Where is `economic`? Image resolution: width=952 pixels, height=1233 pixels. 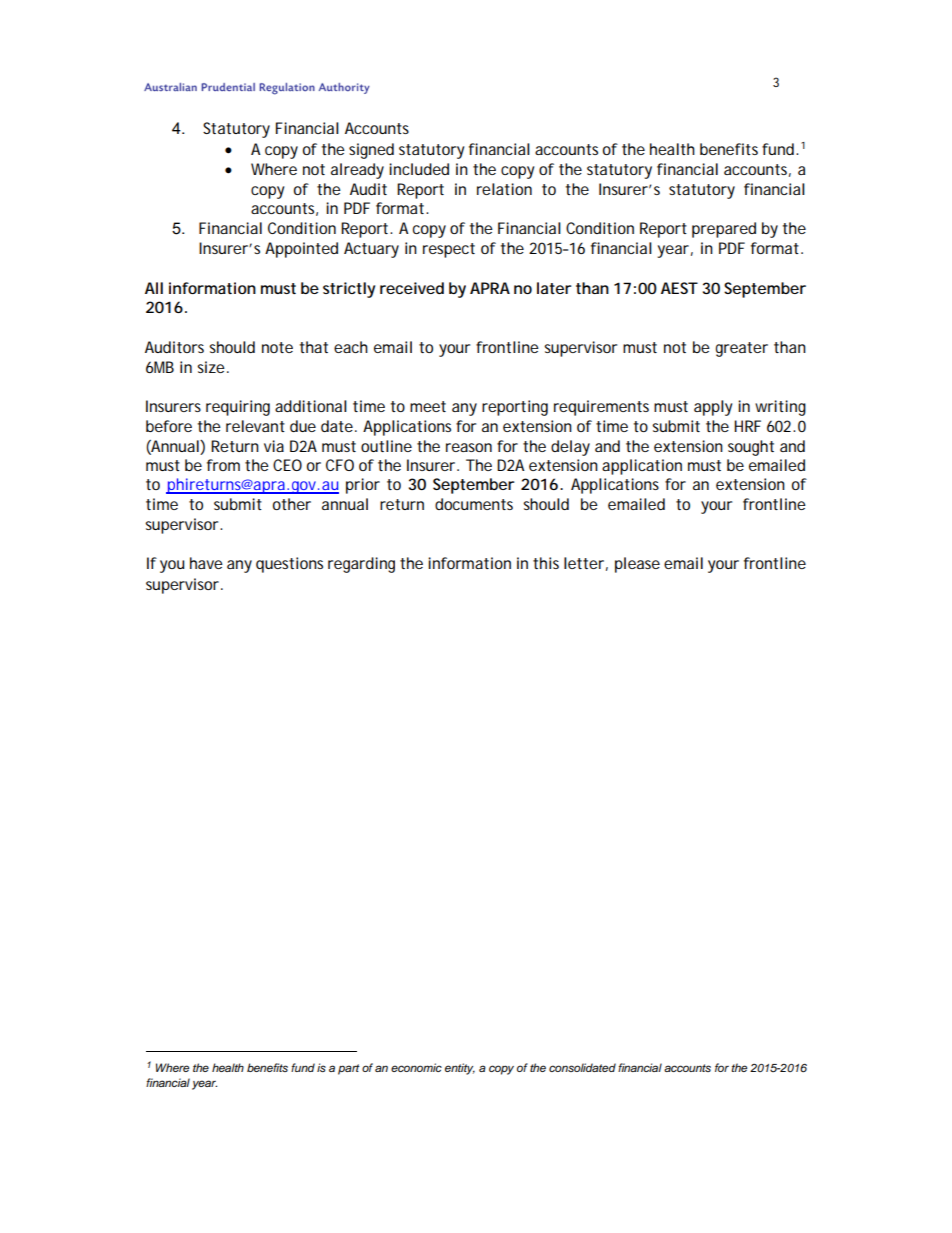
economic is located at coordinates (416, 1067).
